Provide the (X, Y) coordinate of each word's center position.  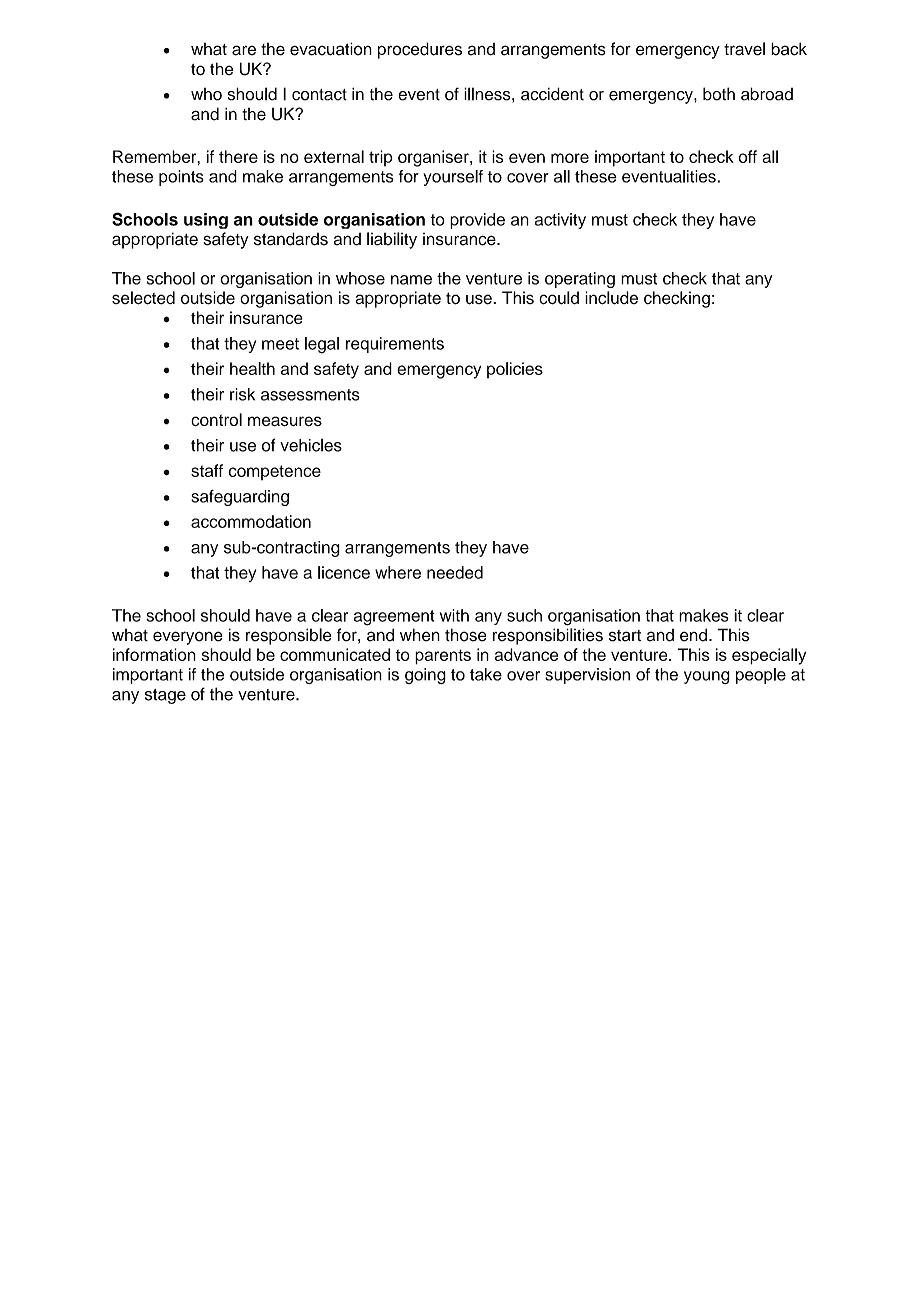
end (693, 635)
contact (319, 95)
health (252, 368)
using (206, 221)
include (611, 298)
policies (515, 370)
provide (477, 221)
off (747, 156)
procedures (420, 50)
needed (455, 572)
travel (744, 49)
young (707, 677)
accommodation (251, 521)
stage (165, 696)
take (486, 674)
